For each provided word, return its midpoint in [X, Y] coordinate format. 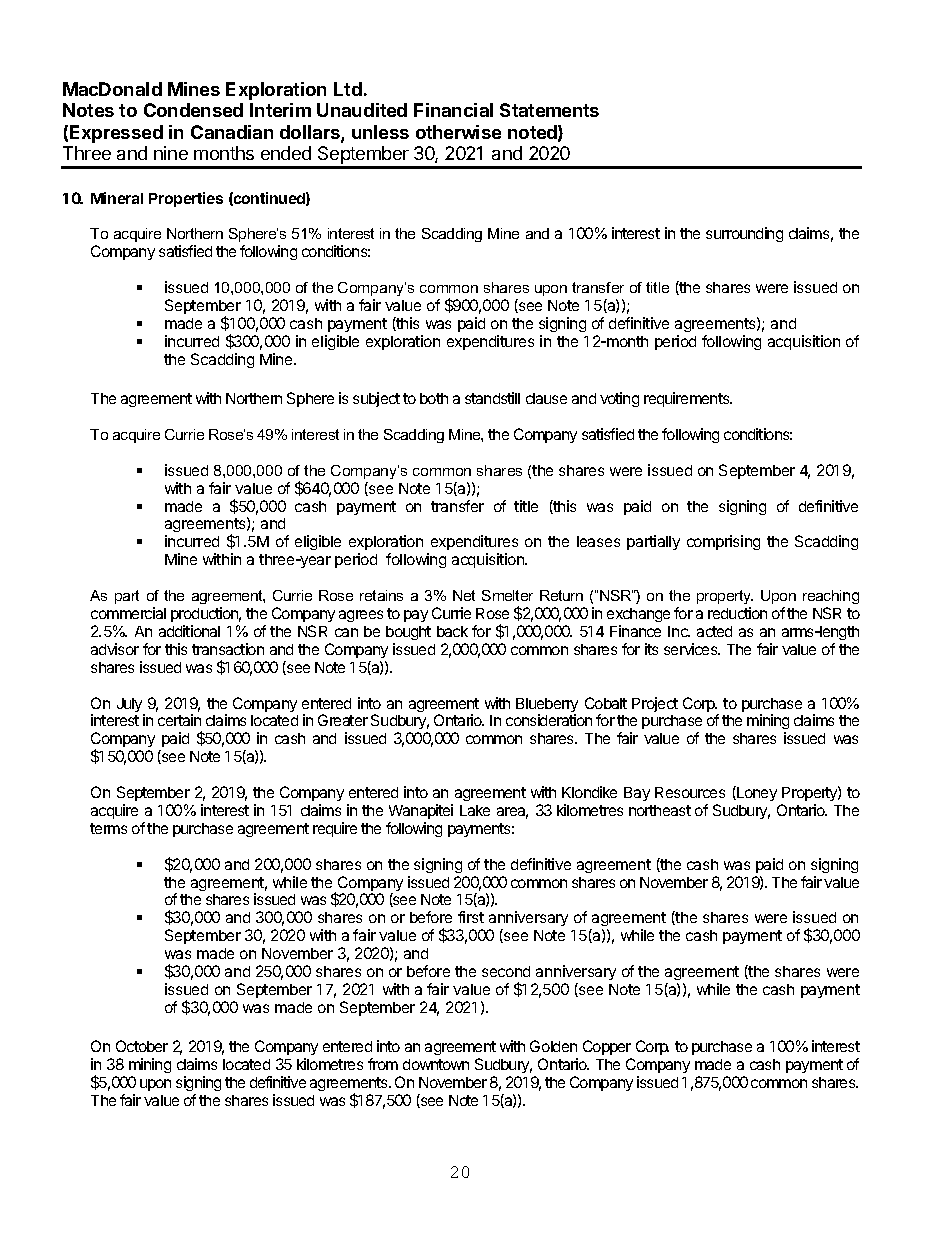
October [142, 1046]
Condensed [193, 110]
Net [464, 595]
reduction [737, 613]
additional [189, 631]
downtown [436, 1064]
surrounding [744, 234]
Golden [553, 1046]
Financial [453, 110]
